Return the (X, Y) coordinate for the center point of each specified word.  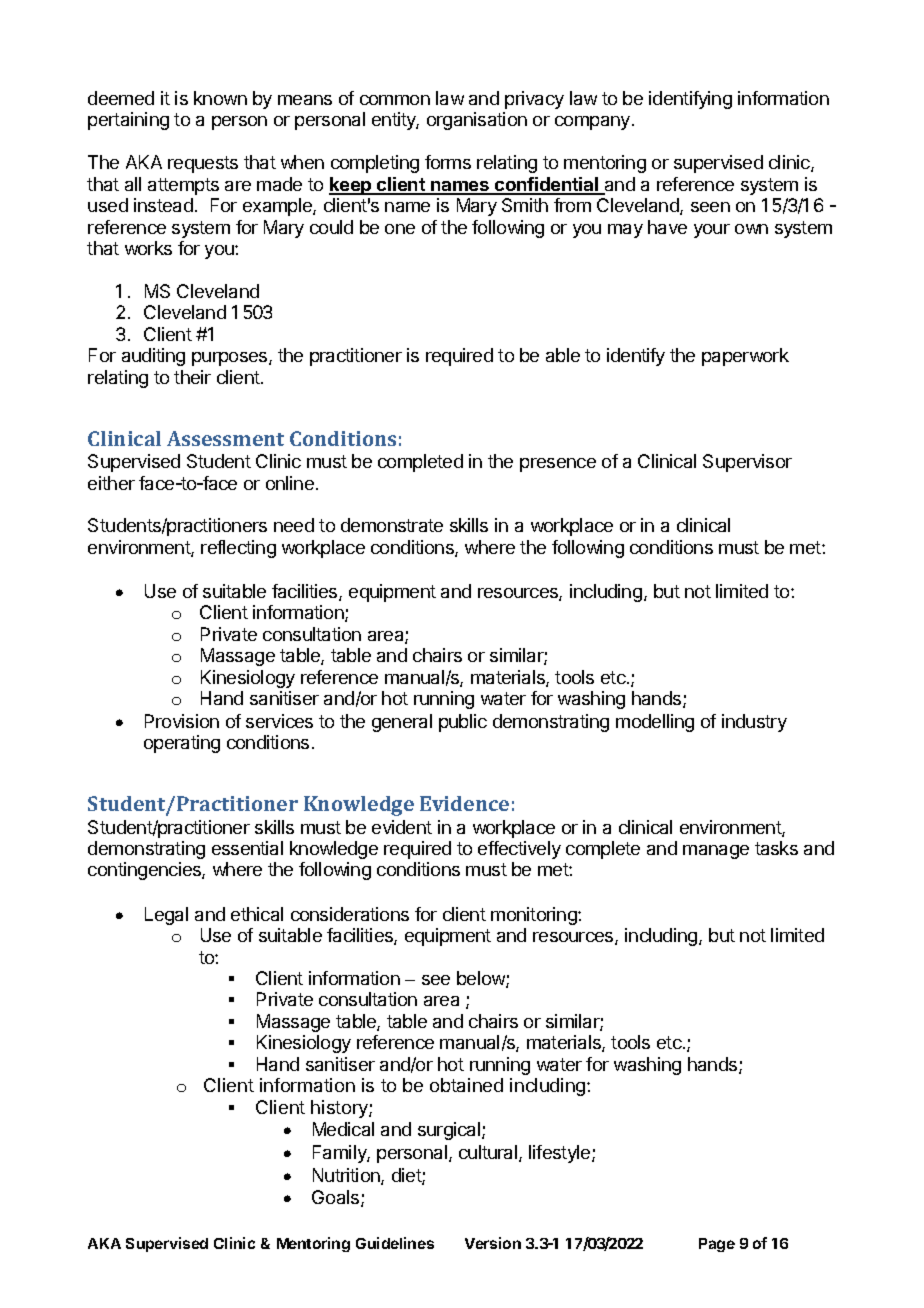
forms (448, 162)
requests (203, 164)
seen (710, 207)
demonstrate (392, 525)
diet (407, 1176)
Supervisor (747, 463)
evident (402, 827)
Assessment (225, 438)
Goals (337, 1198)
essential (247, 848)
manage (716, 852)
